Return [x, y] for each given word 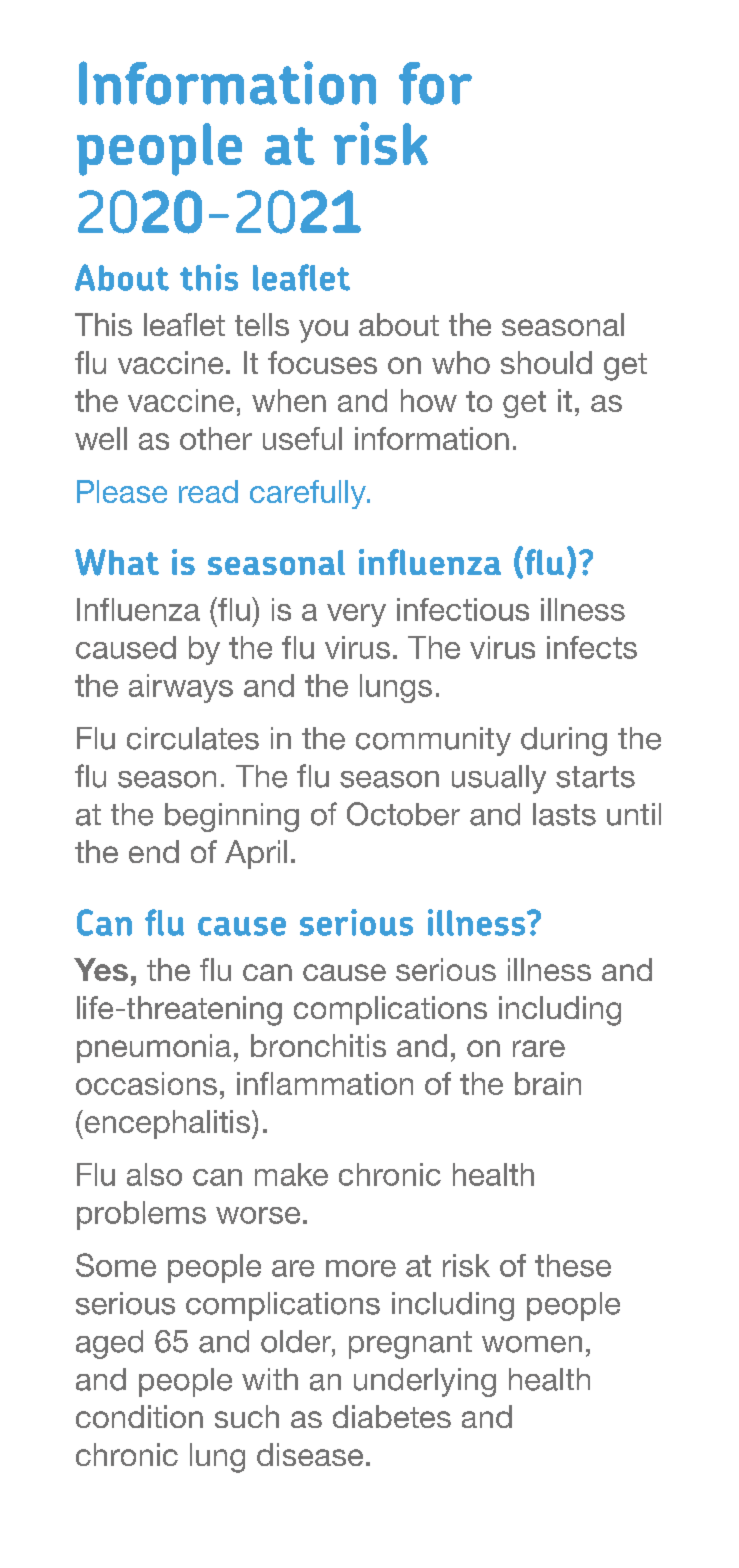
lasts [564, 814]
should [546, 362]
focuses [322, 362]
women [532, 1344]
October [403, 814]
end [154, 851]
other [216, 438]
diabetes [392, 1416]
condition [139, 1416]
